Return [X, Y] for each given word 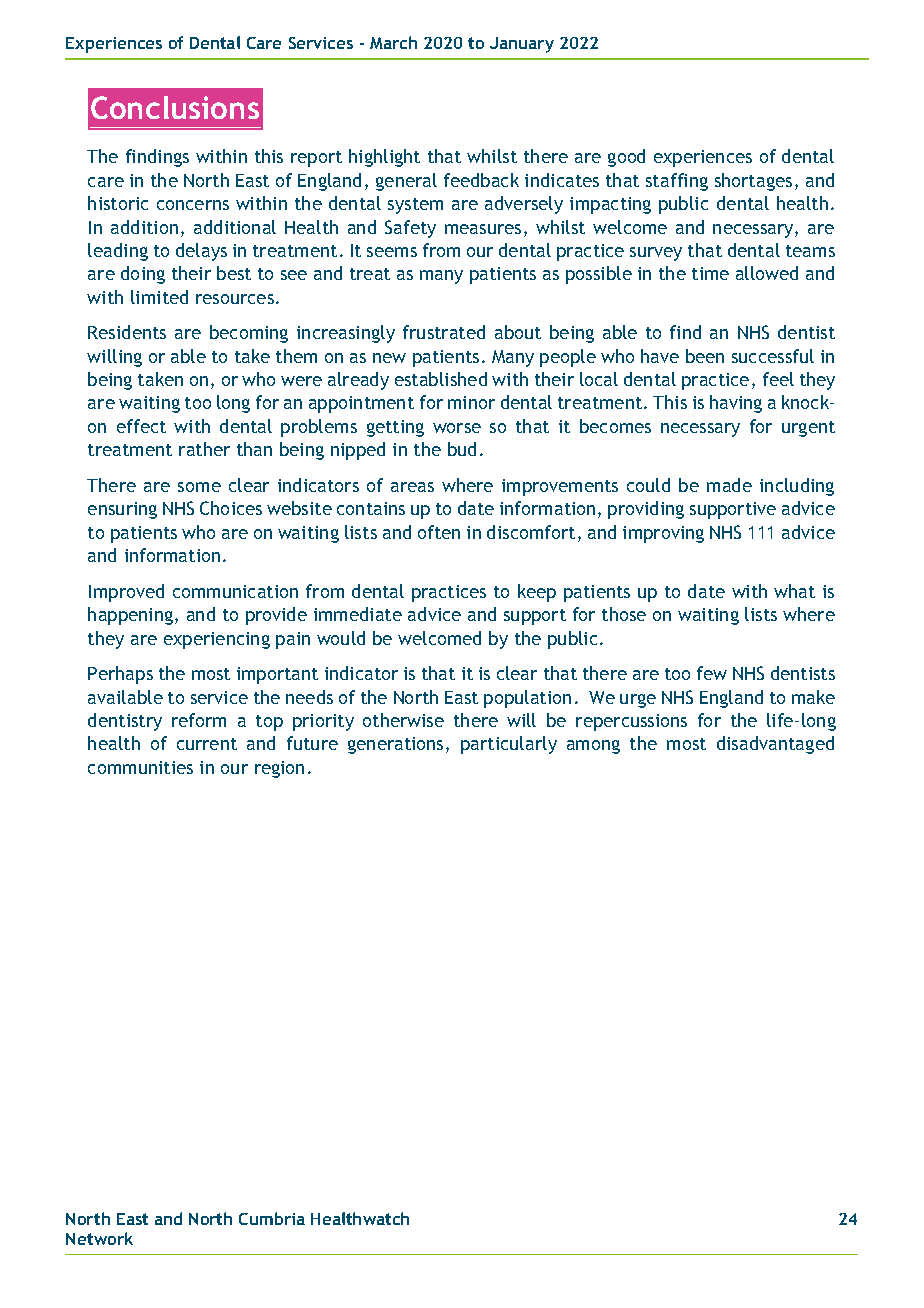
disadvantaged [775, 745]
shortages [753, 182]
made [729, 485]
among [593, 747]
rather [204, 449]
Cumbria [272, 1218]
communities [140, 767]
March [393, 42]
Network [99, 1238]
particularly [509, 745]
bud [462, 449]
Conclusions [175, 107]
